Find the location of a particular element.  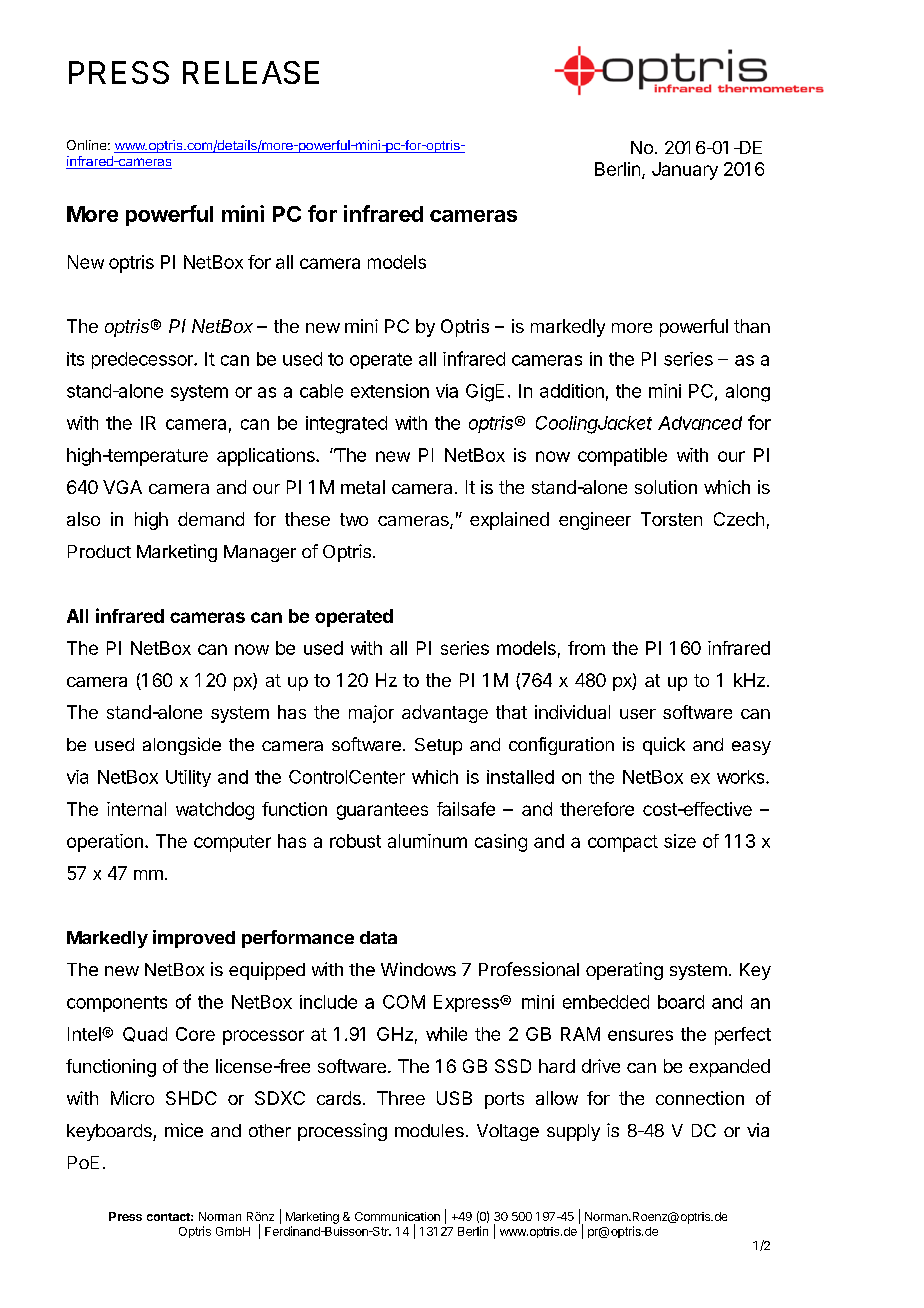

VGA is located at coordinates (122, 487).
